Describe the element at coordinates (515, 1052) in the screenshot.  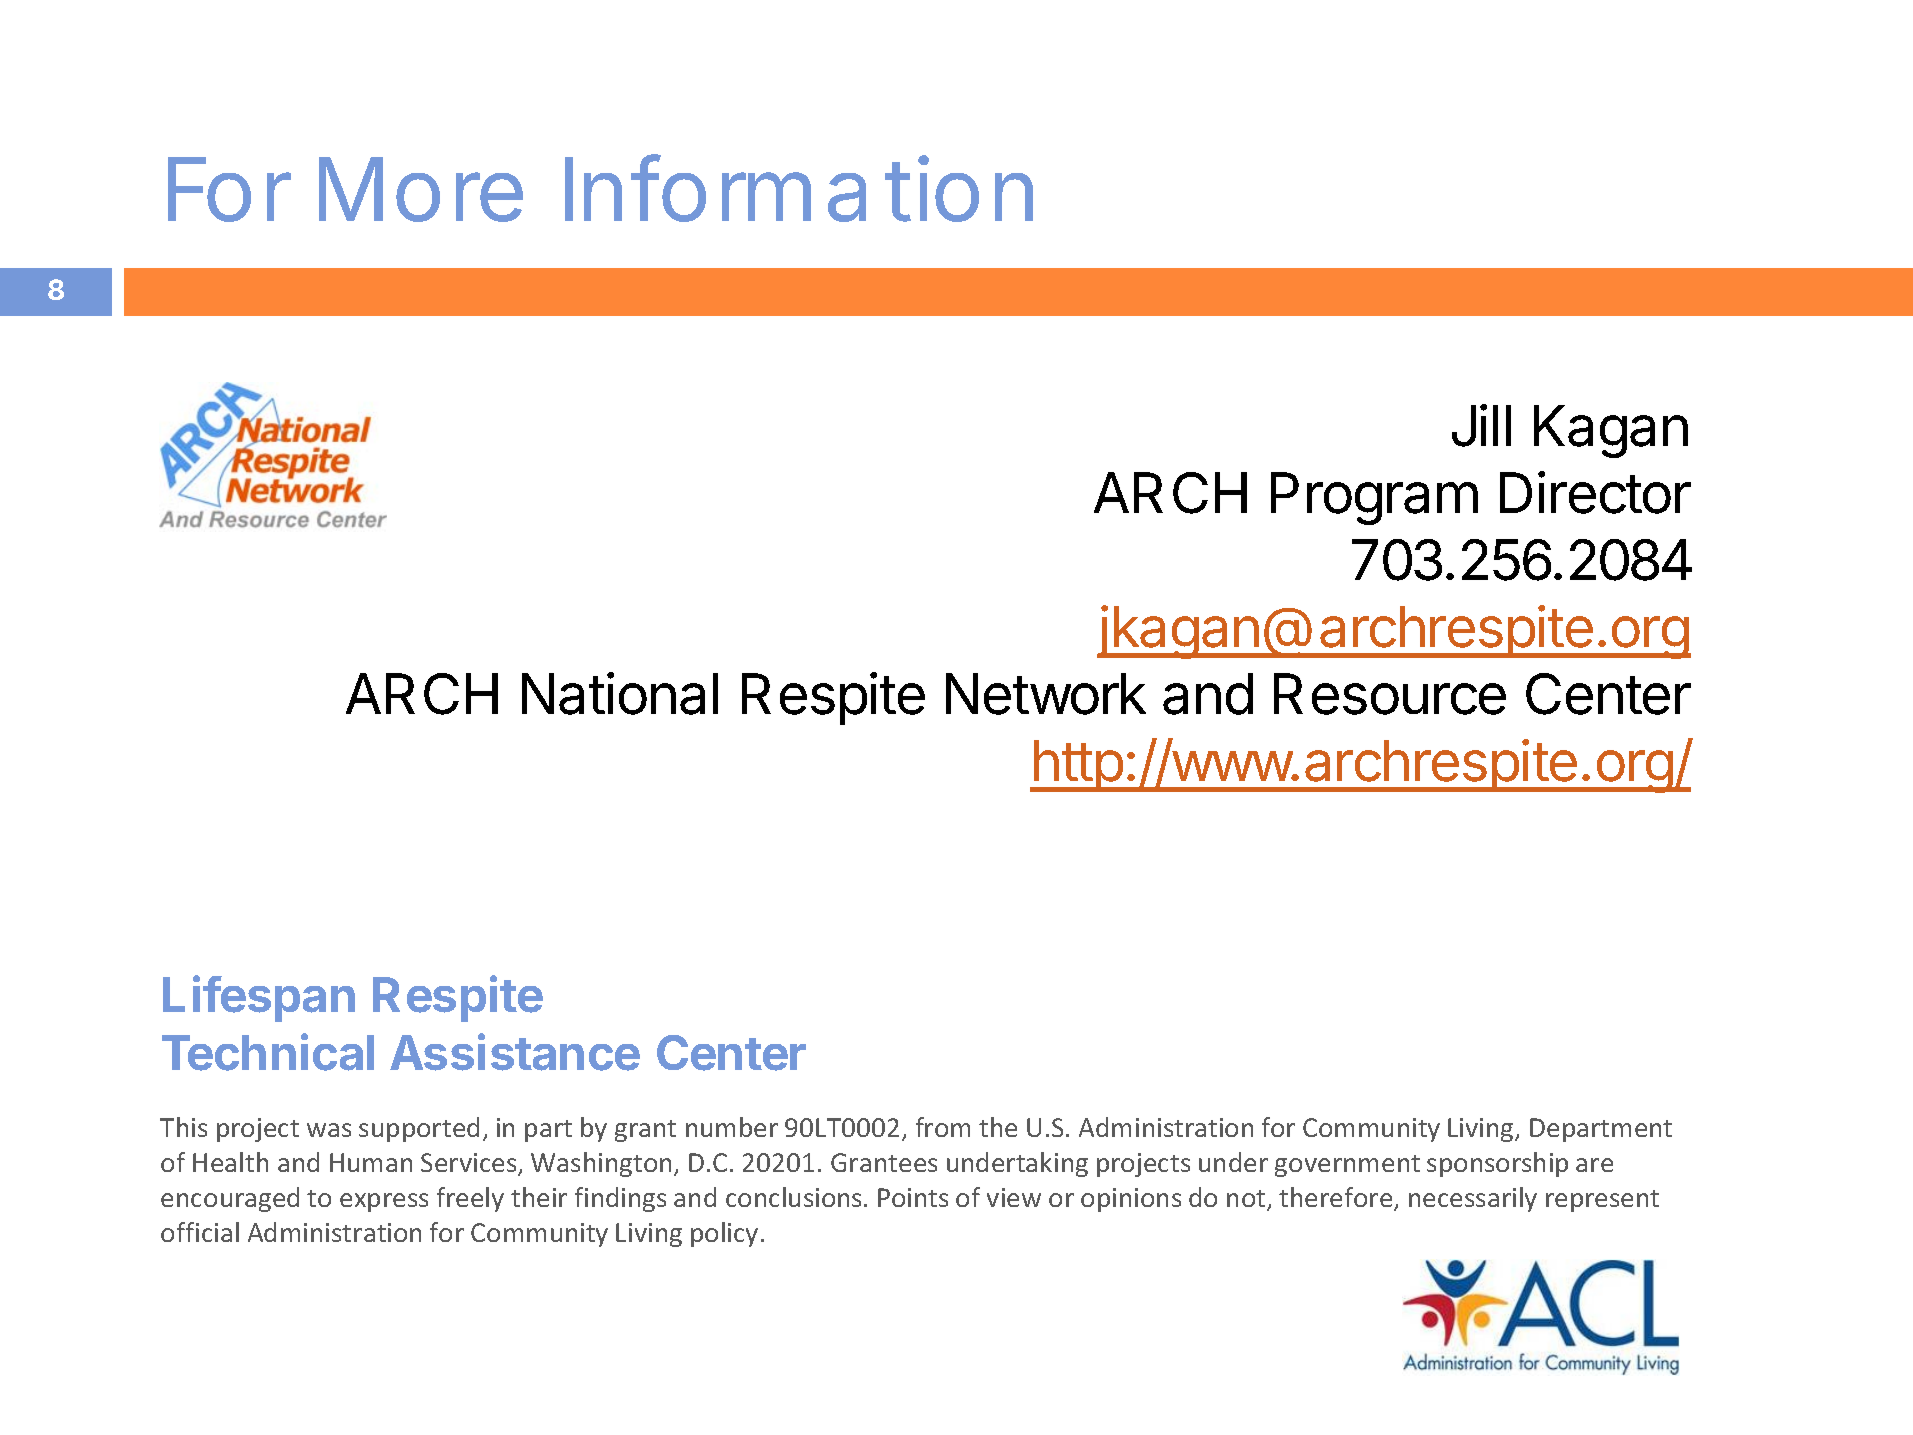
I see `Assistance` at that location.
